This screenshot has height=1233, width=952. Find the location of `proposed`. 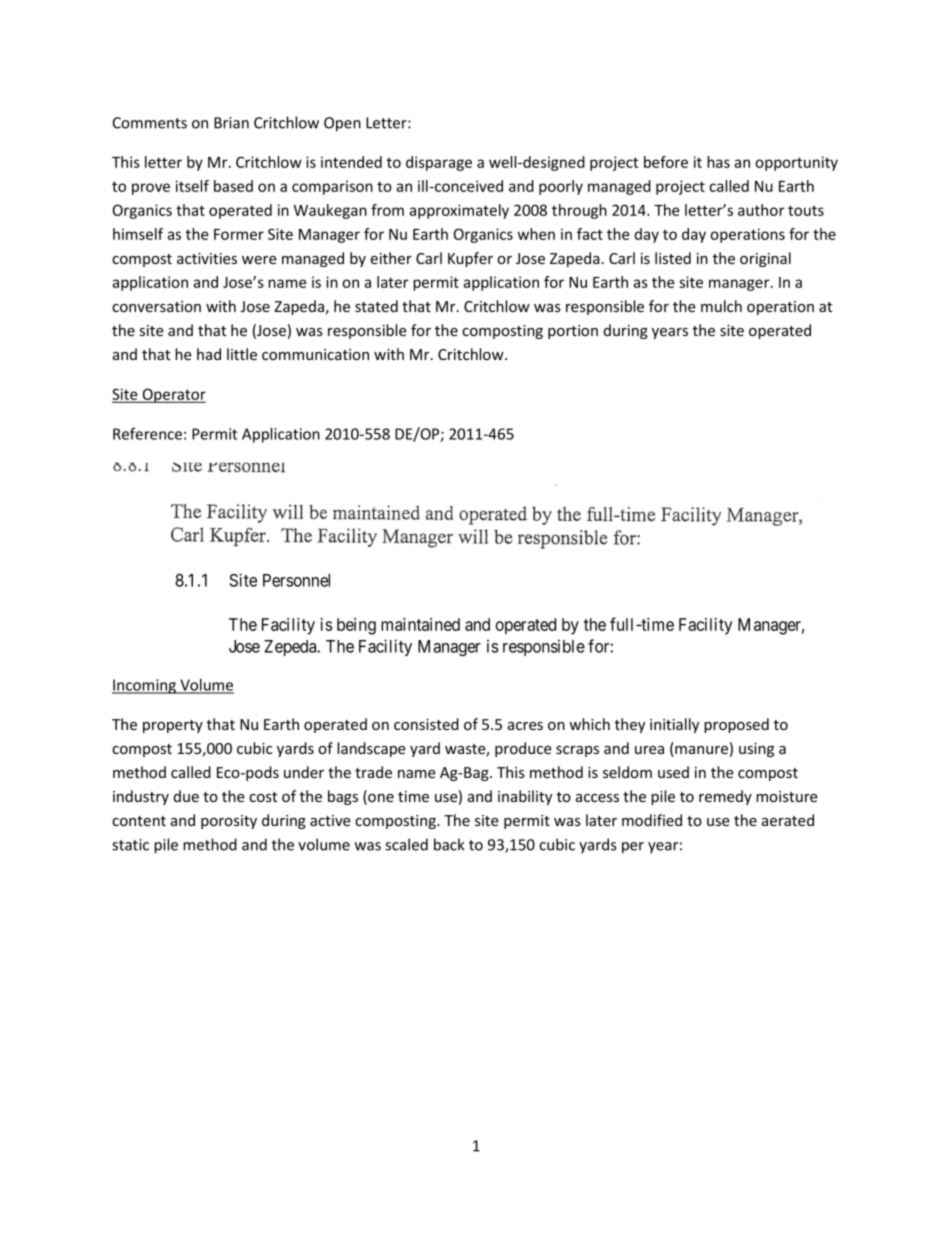

proposed is located at coordinates (736, 725).
